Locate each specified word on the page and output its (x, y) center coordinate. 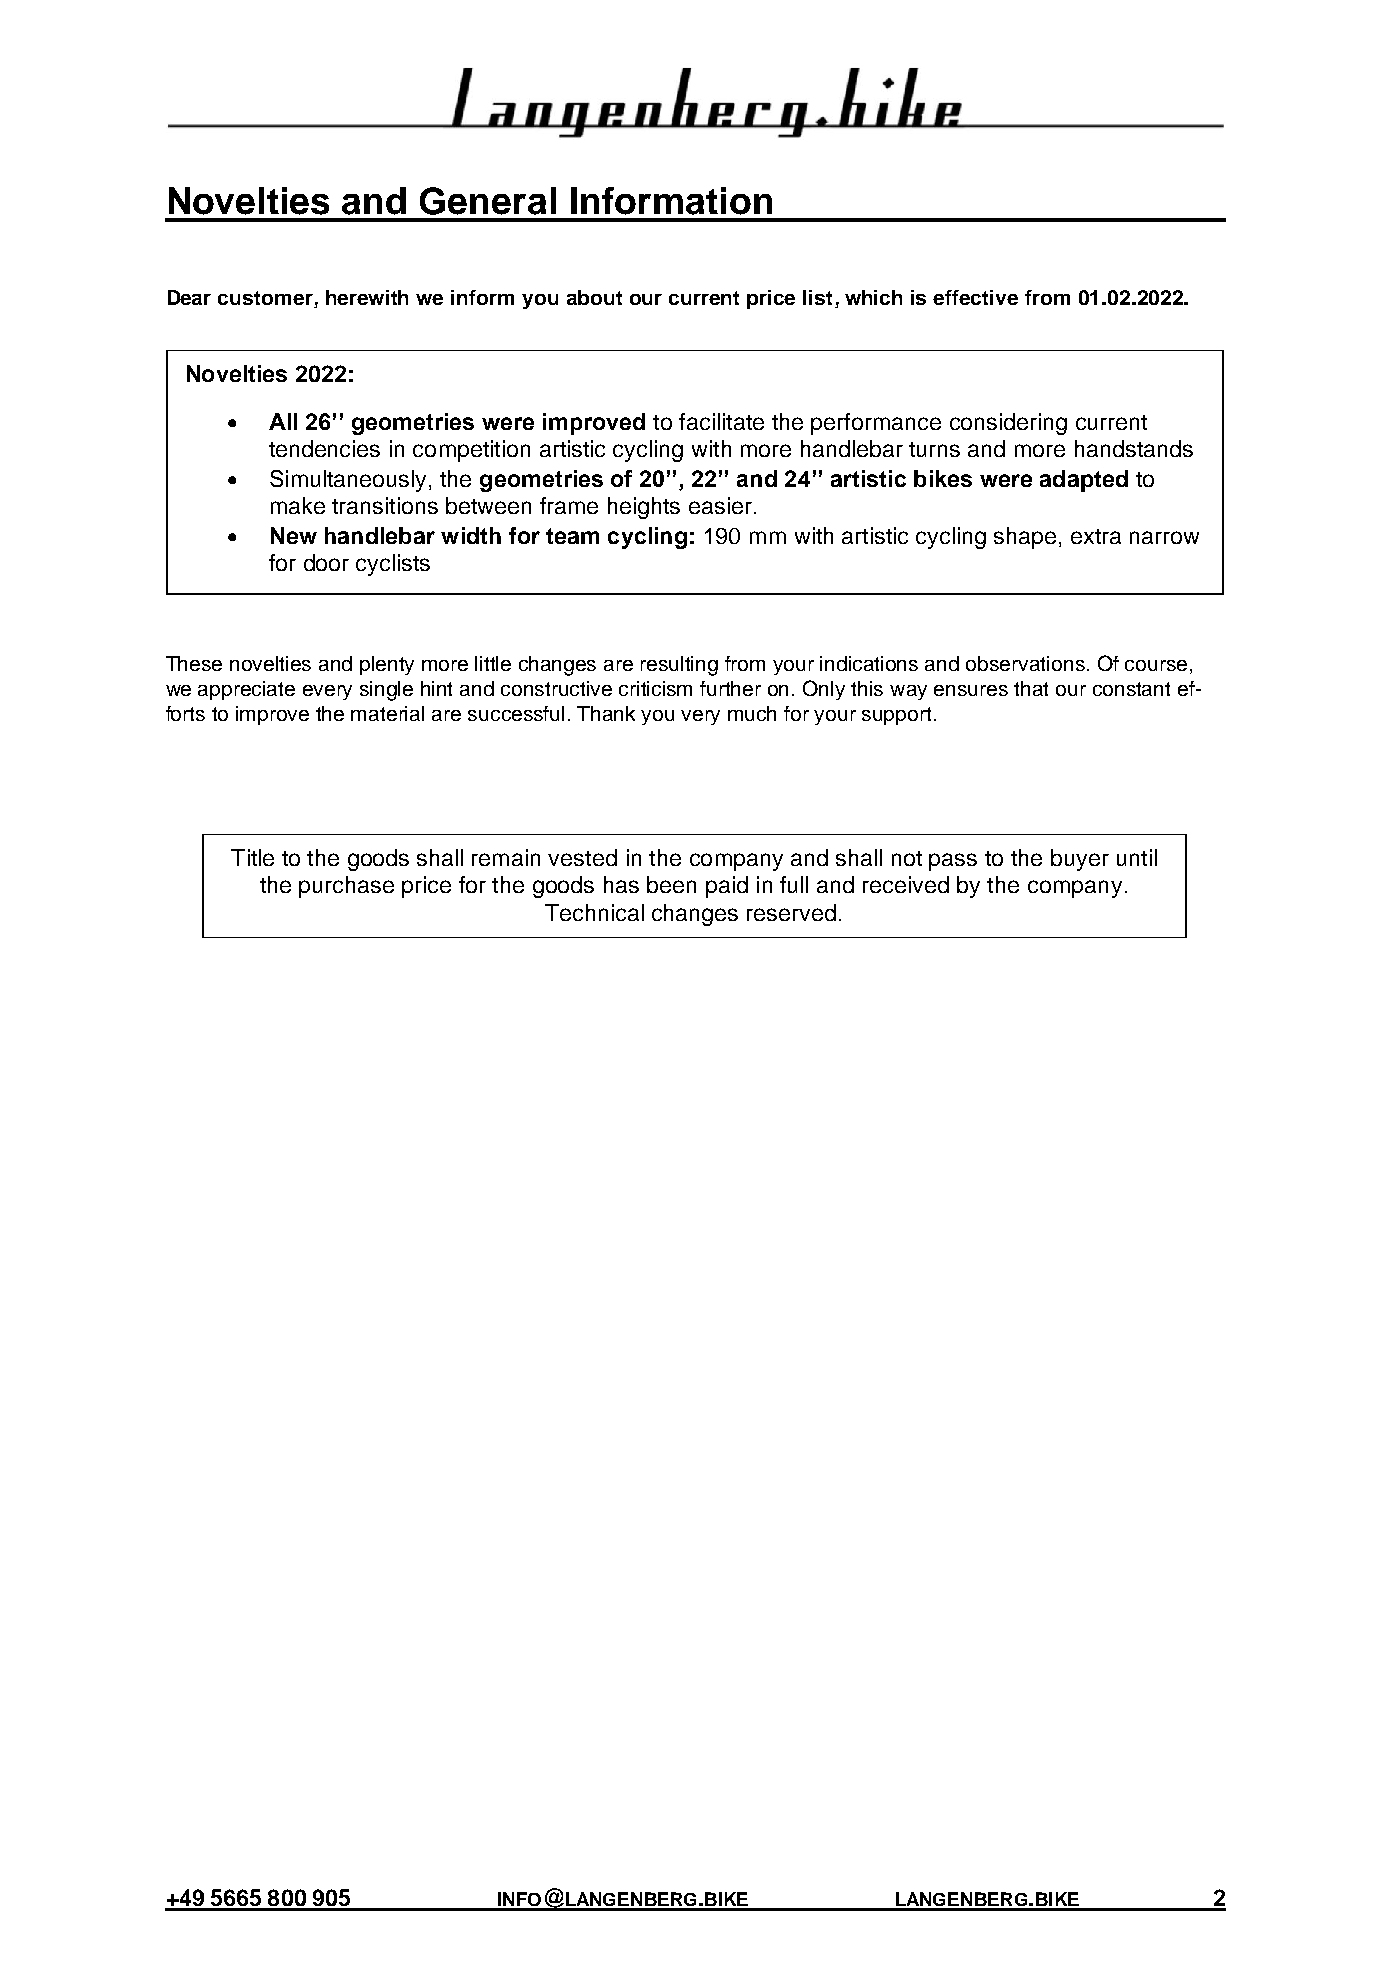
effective (975, 297)
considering (1008, 424)
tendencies (324, 448)
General (488, 201)
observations (1025, 663)
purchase (346, 887)
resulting (679, 666)
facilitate (721, 421)
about (594, 297)
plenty (387, 665)
